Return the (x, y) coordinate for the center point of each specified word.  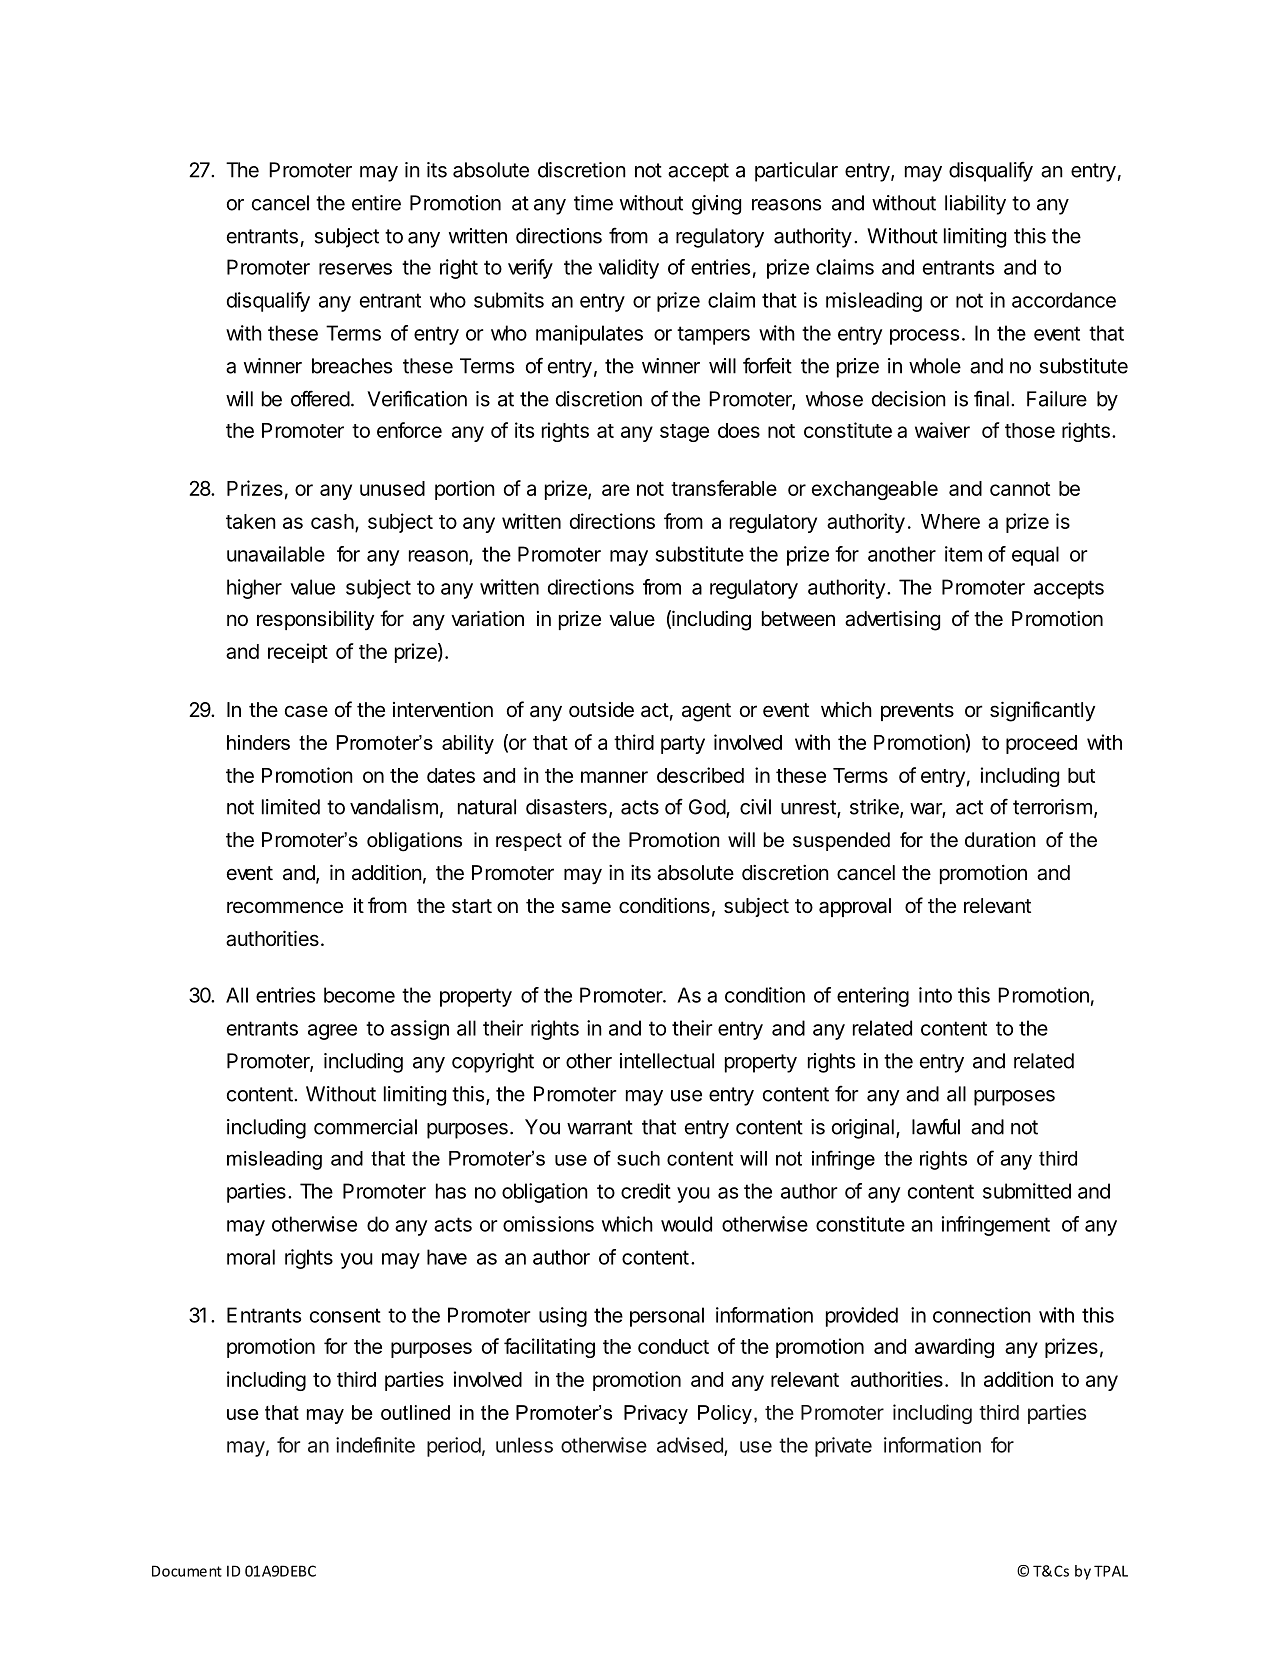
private (843, 1447)
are (616, 490)
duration (1000, 840)
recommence (285, 907)
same (586, 907)
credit (646, 1191)
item (963, 554)
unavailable (276, 554)
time (593, 203)
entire (376, 203)
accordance (1064, 300)
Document (187, 1571)
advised (691, 1446)
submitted (1027, 1191)
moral (251, 1257)
